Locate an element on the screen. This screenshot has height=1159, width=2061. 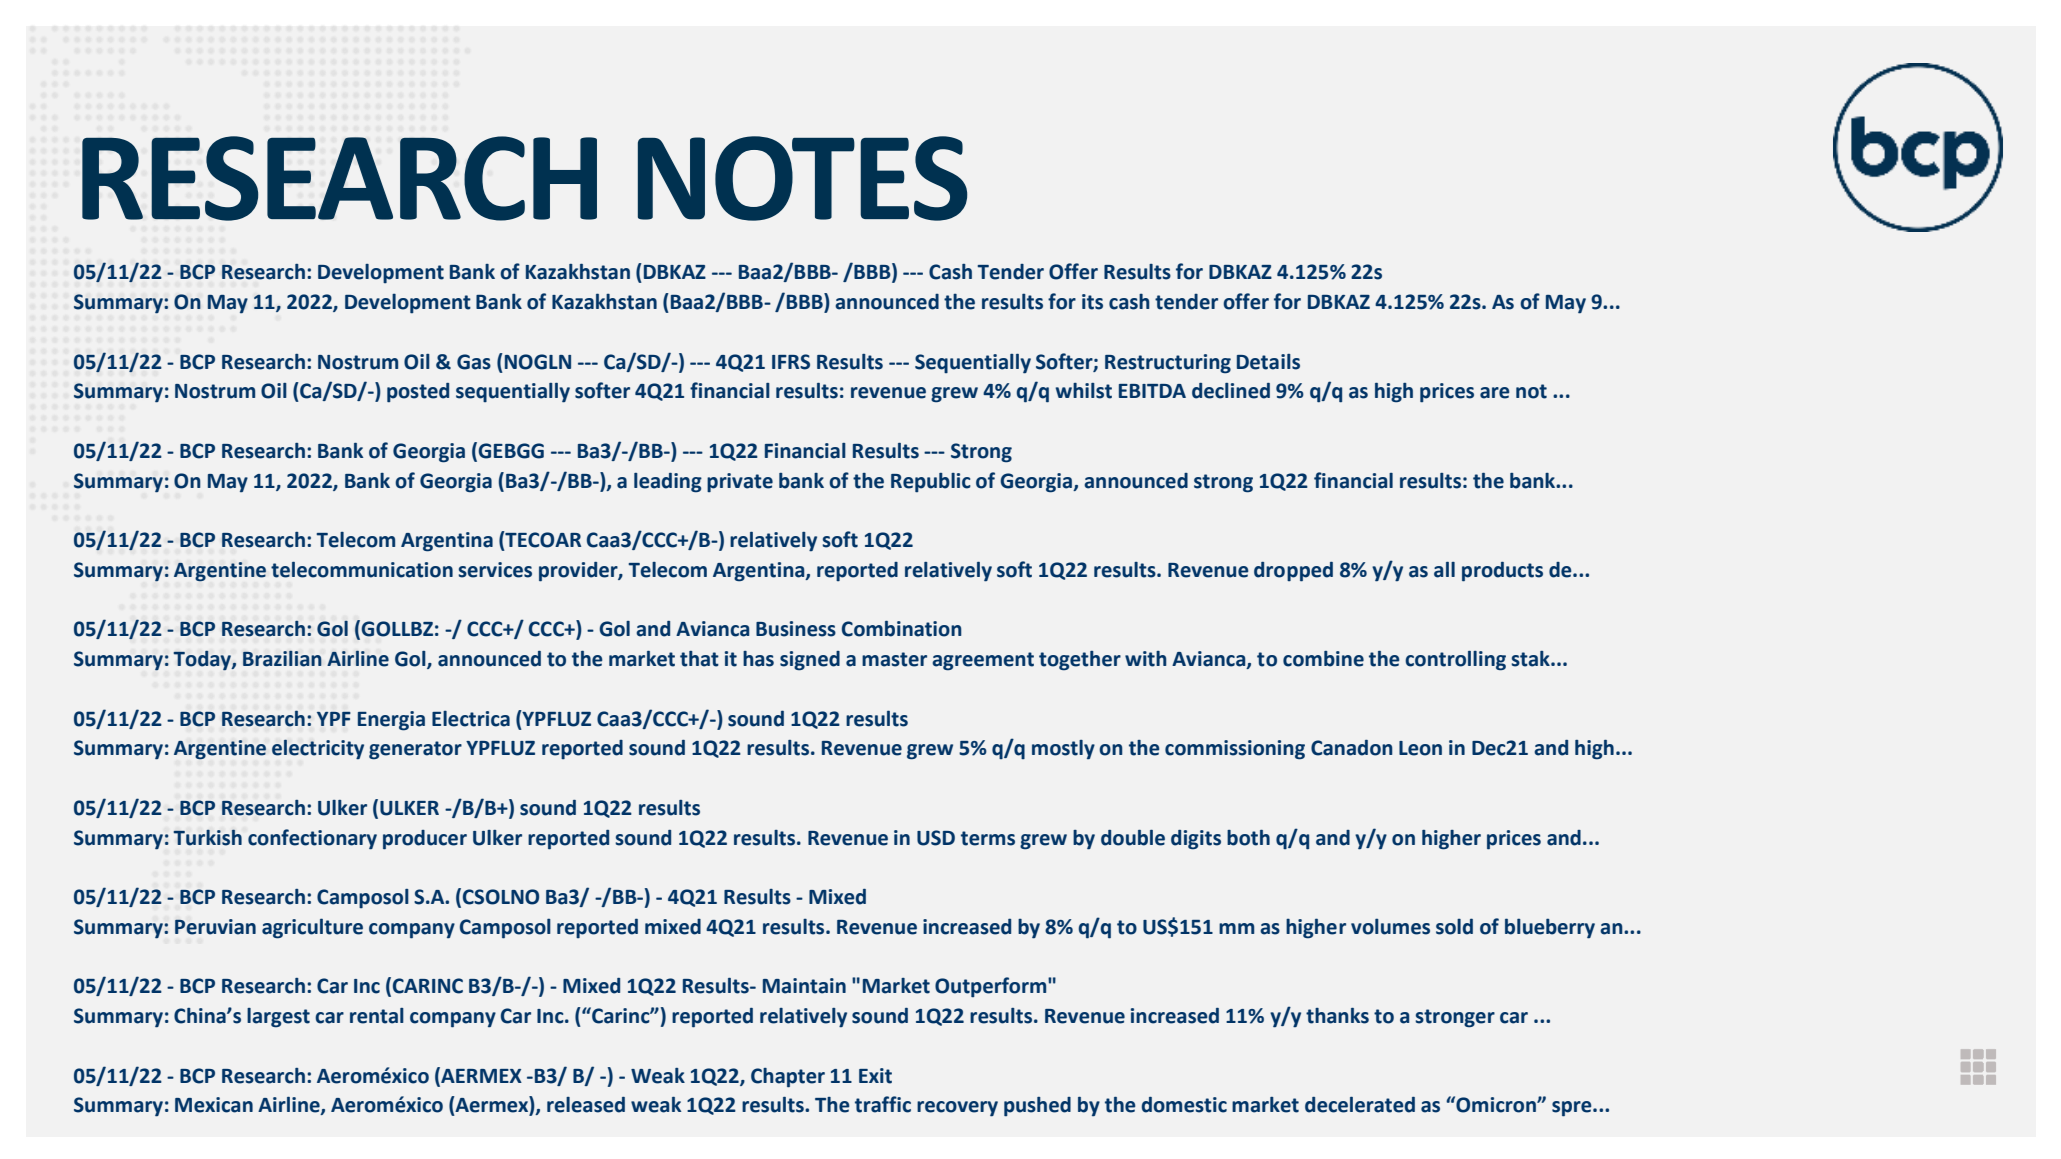
Republic is located at coordinates (931, 483).
